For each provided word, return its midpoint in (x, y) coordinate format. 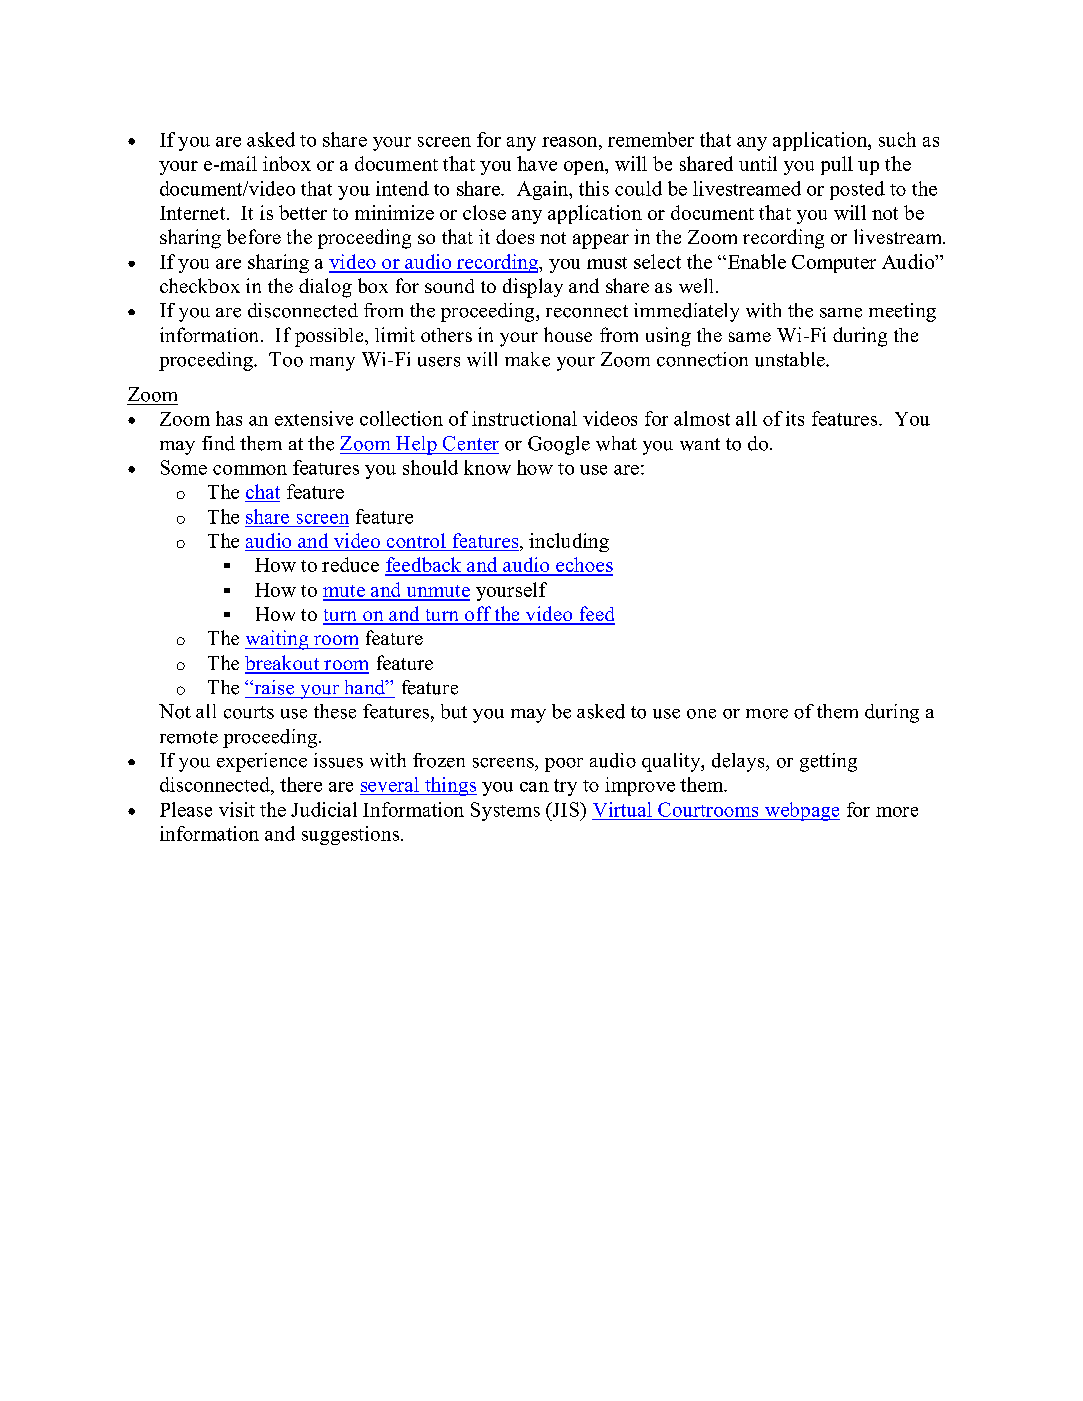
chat (263, 491)
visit (237, 809)
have (537, 163)
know (487, 467)
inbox (287, 163)
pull (837, 165)
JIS (565, 809)
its (795, 418)
